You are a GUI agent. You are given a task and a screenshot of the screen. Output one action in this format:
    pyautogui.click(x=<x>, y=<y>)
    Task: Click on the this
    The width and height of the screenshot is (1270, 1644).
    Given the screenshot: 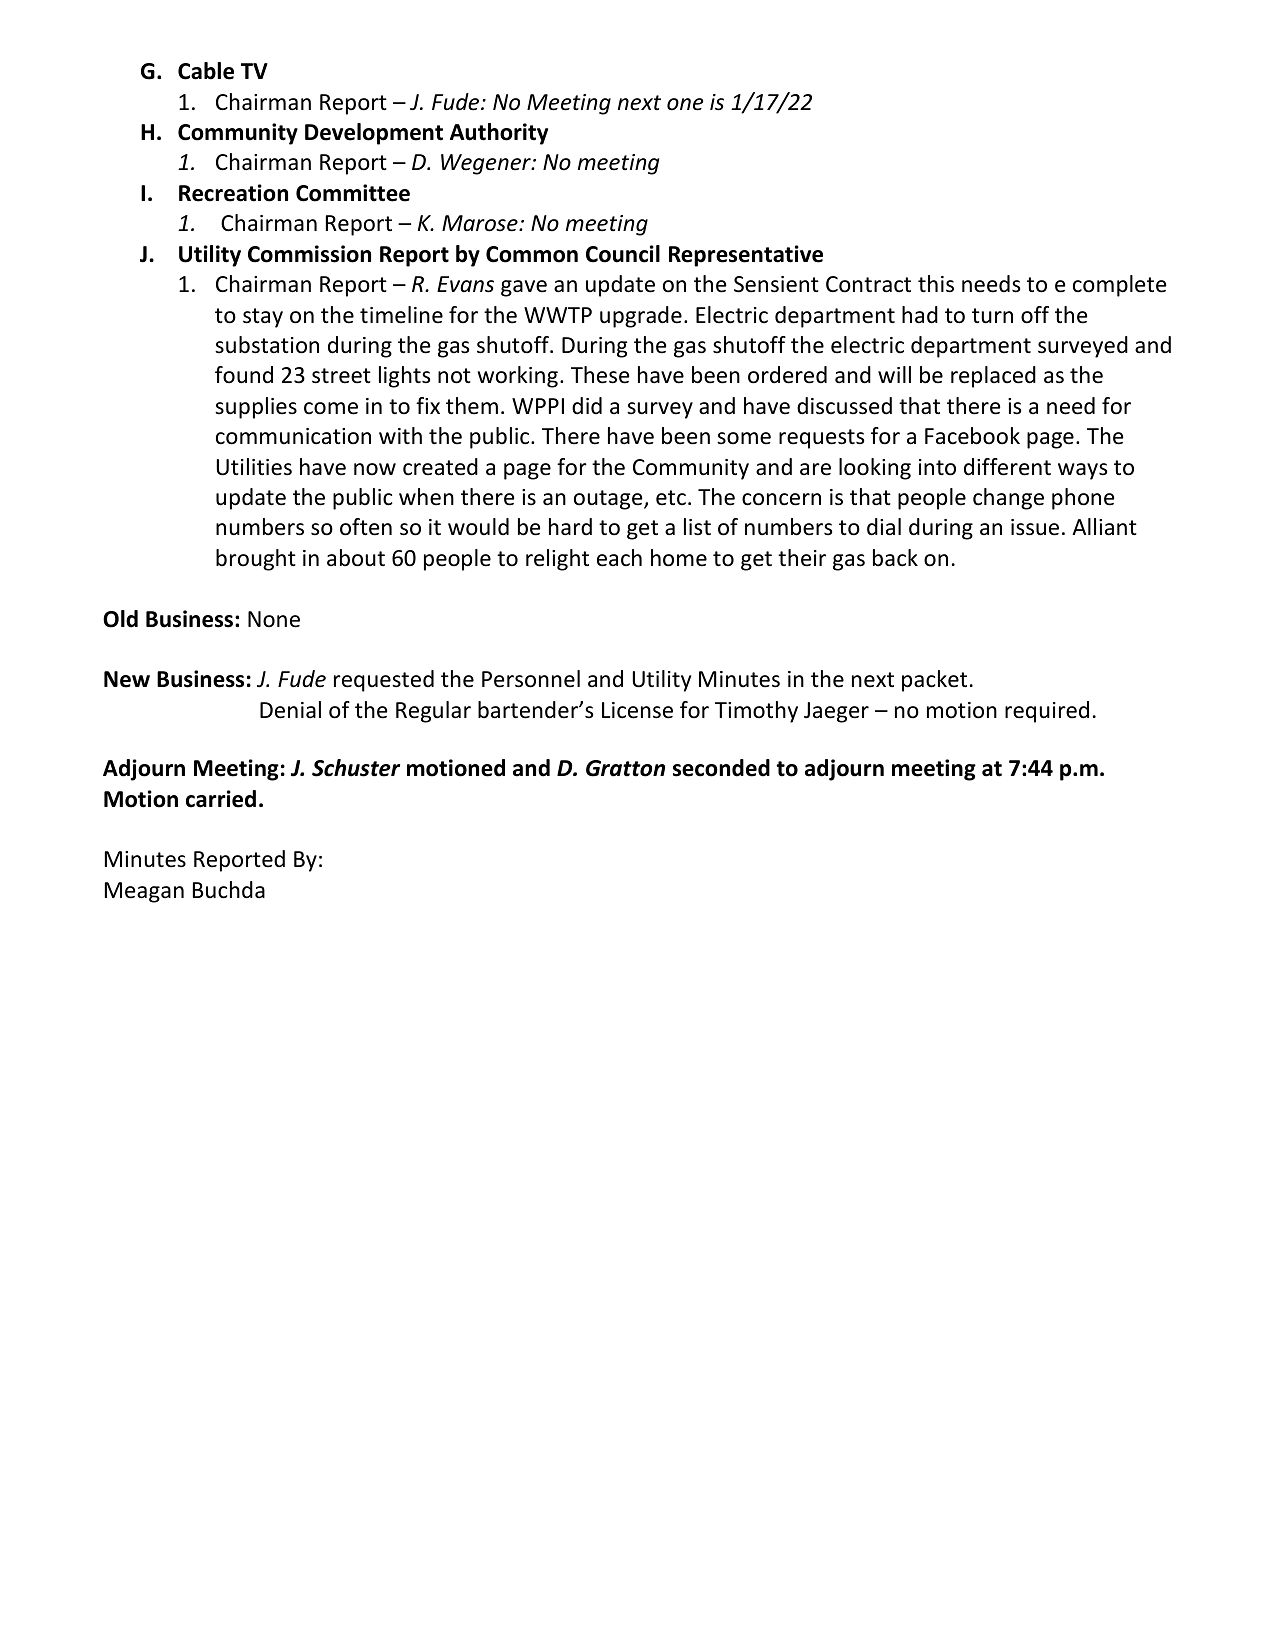 What is the action you would take?
    pyautogui.click(x=936, y=284)
